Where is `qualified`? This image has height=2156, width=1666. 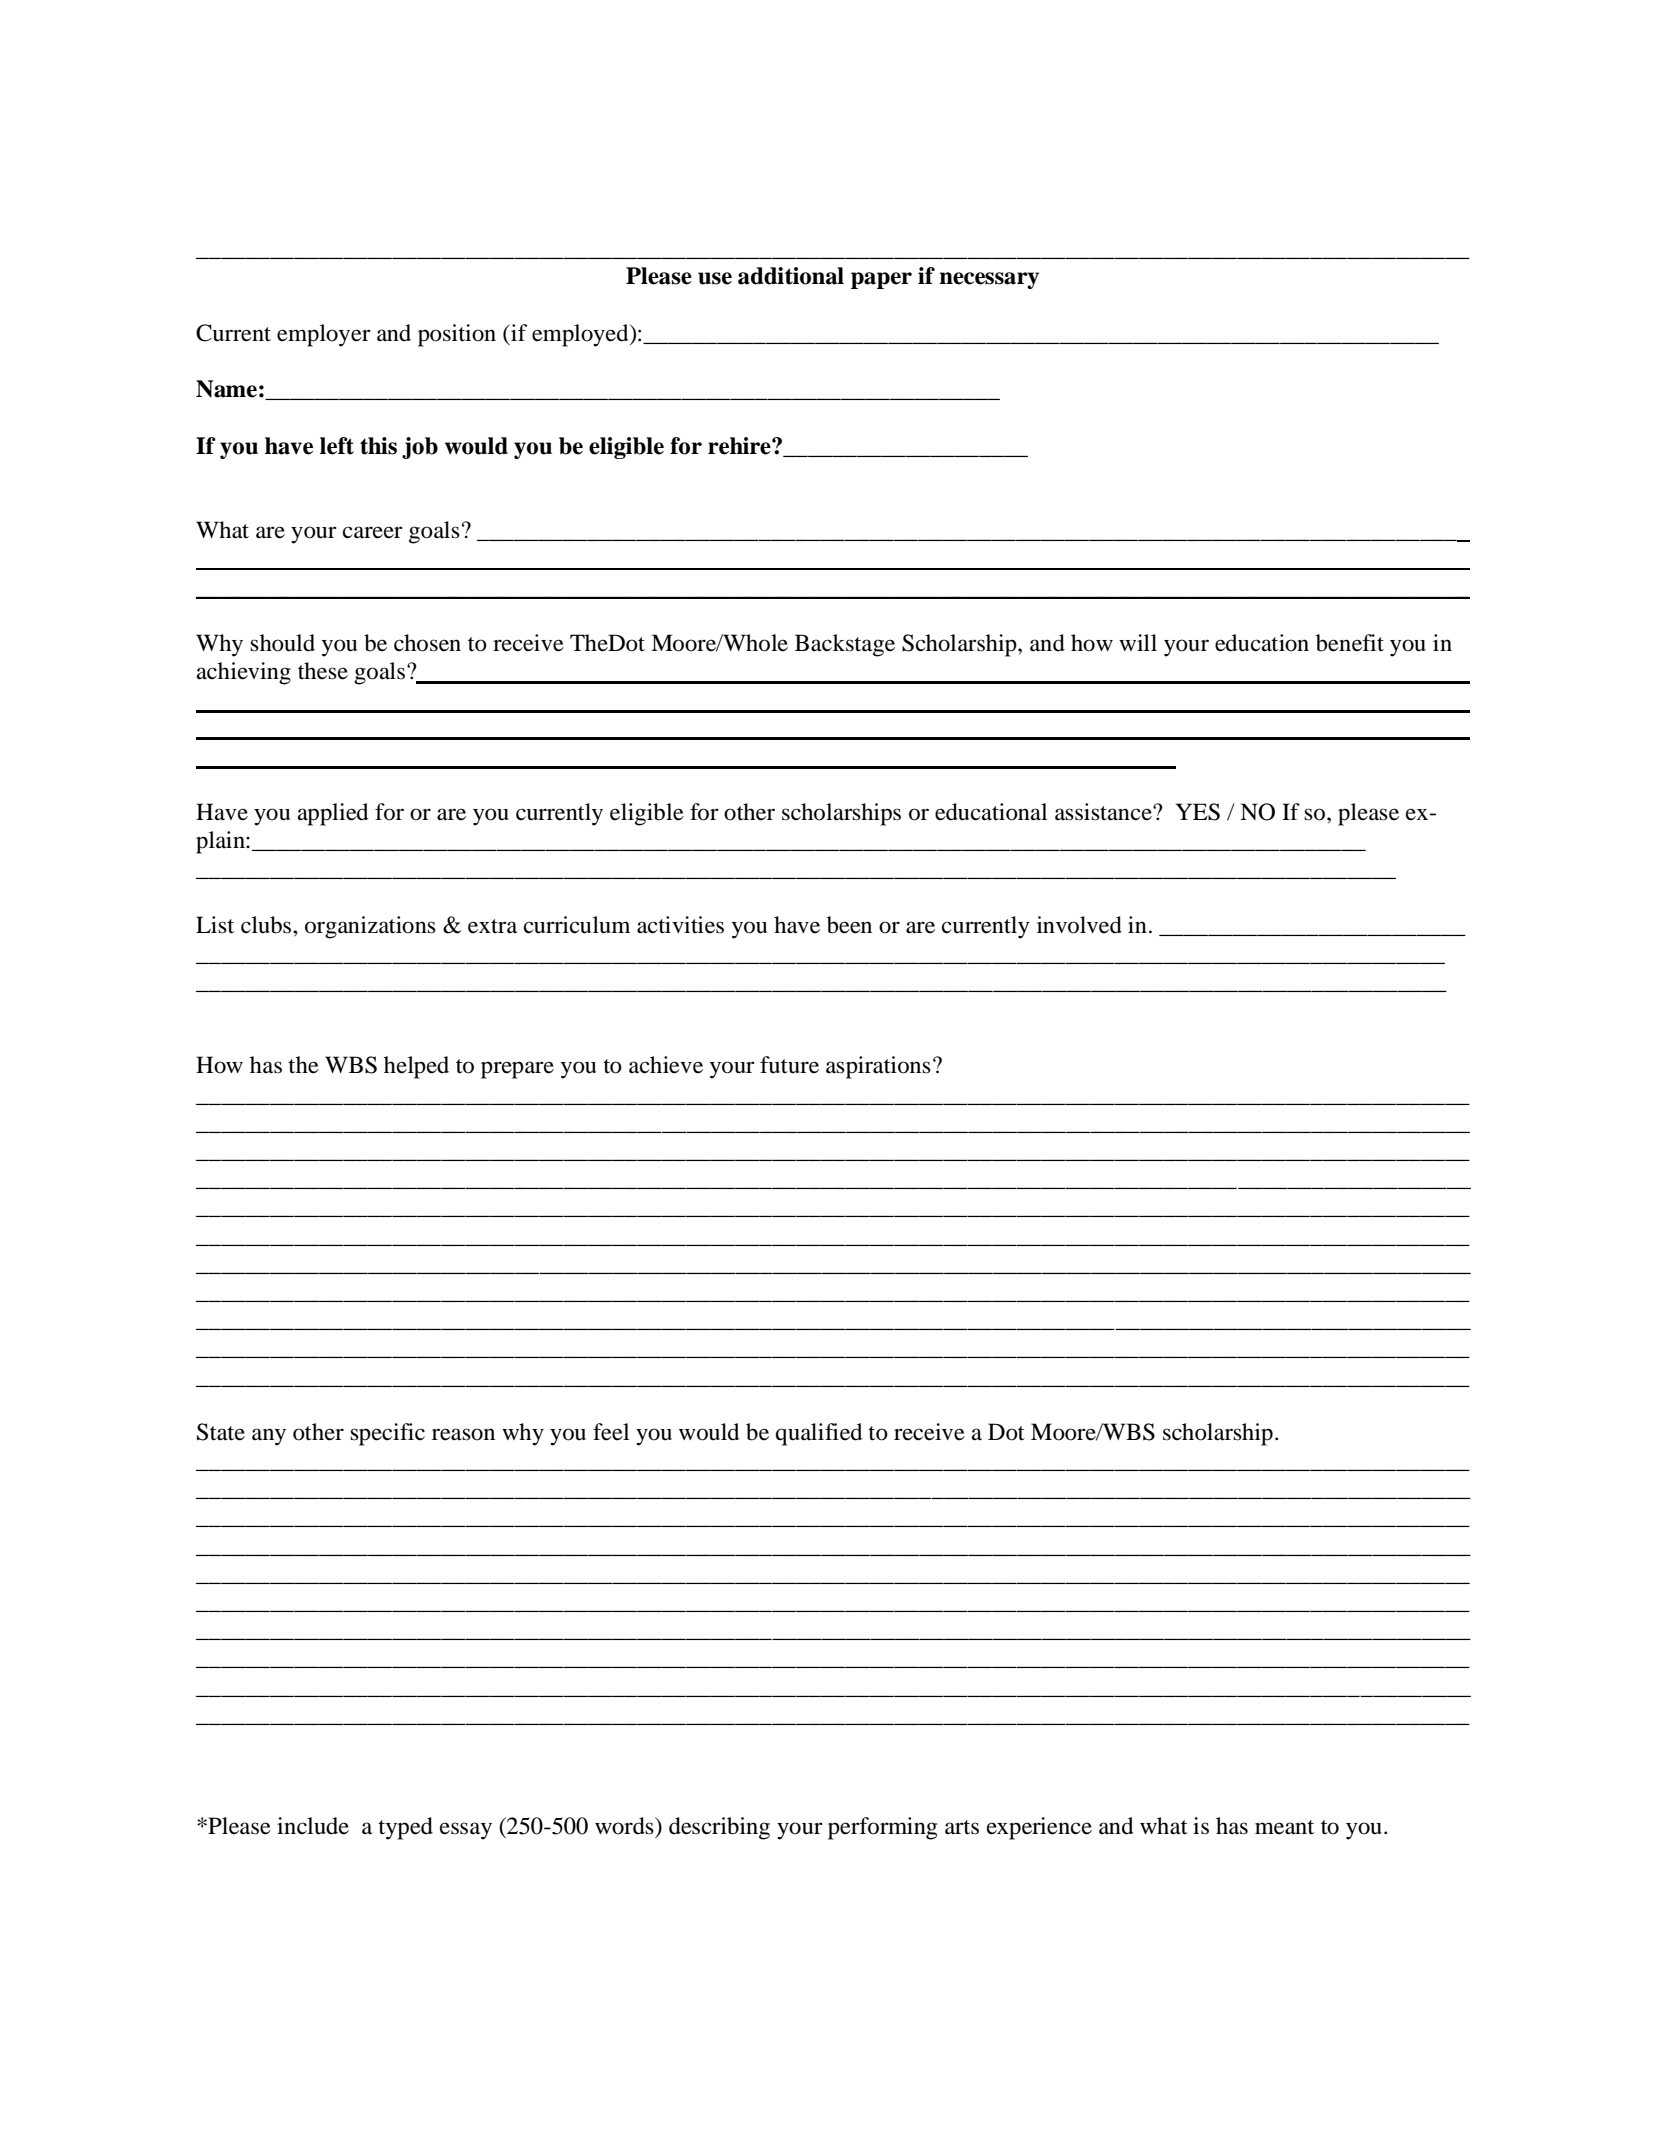
qualified is located at coordinates (819, 1434).
